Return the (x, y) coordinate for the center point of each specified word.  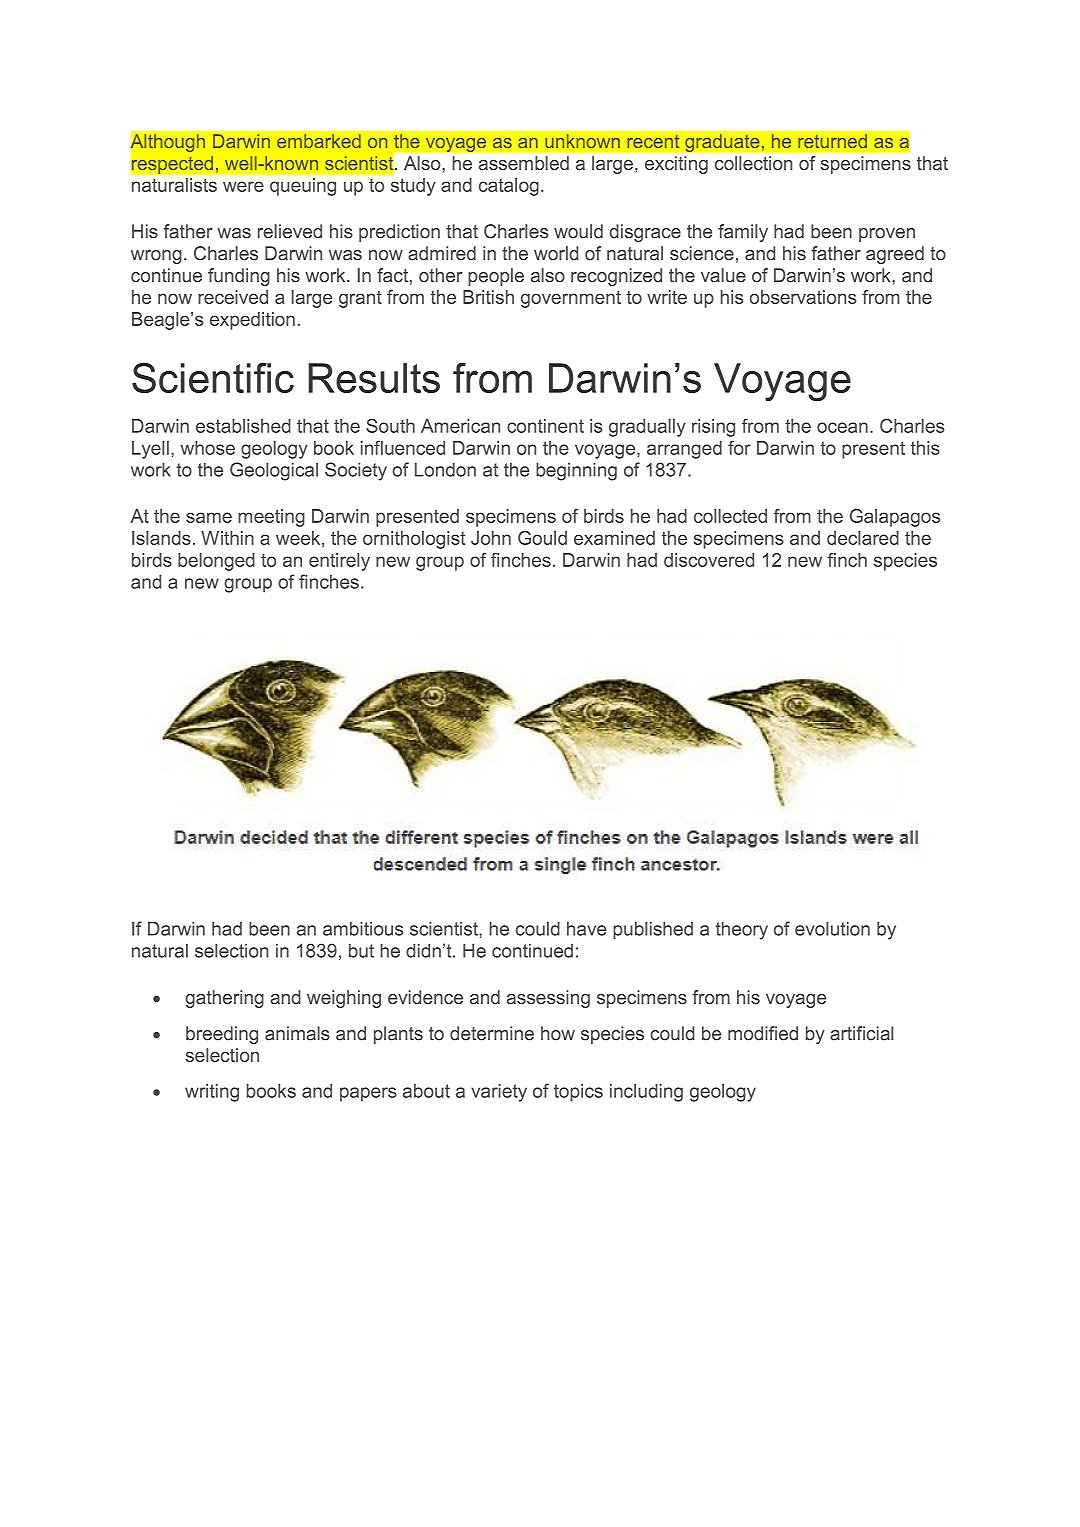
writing (212, 1093)
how (558, 1033)
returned (832, 141)
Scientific (213, 378)
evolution (832, 928)
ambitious (363, 928)
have (587, 928)
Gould (542, 538)
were (243, 186)
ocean (842, 427)
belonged (216, 562)
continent (545, 426)
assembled (524, 163)
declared (863, 538)
